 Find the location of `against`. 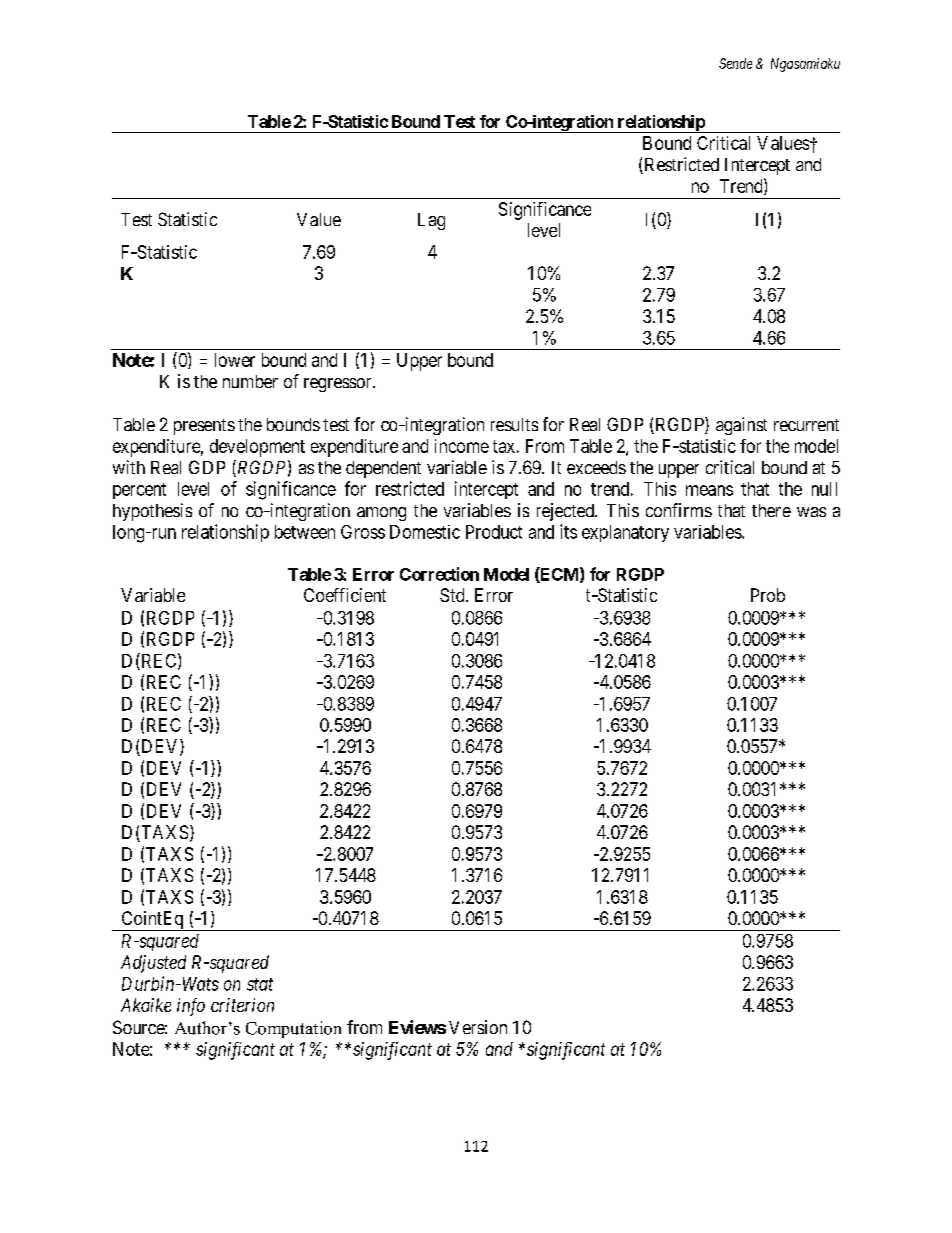

against is located at coordinates (741, 426).
